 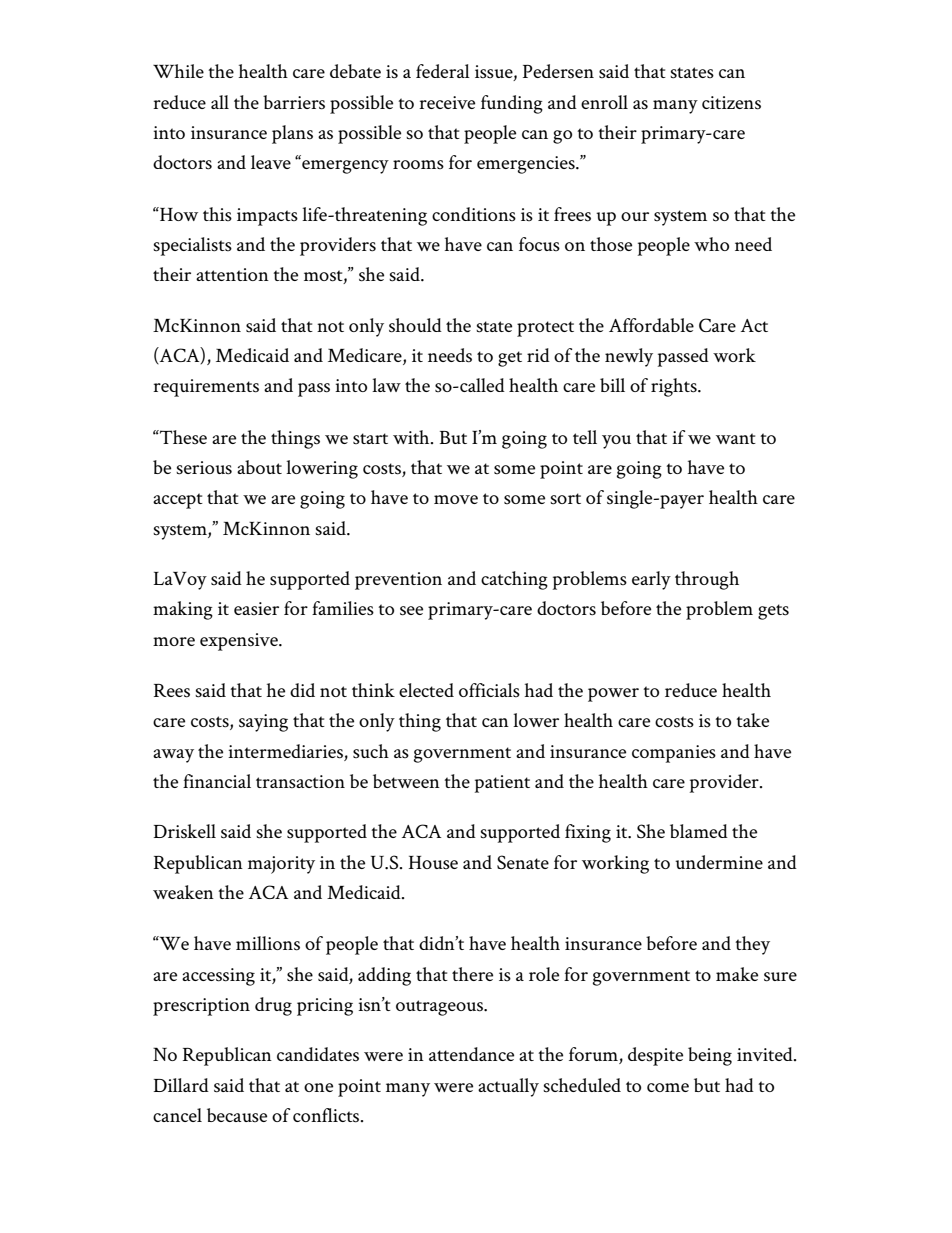 What do you see at coordinates (731, 103) in the document?
I see `citizens` at bounding box center [731, 103].
